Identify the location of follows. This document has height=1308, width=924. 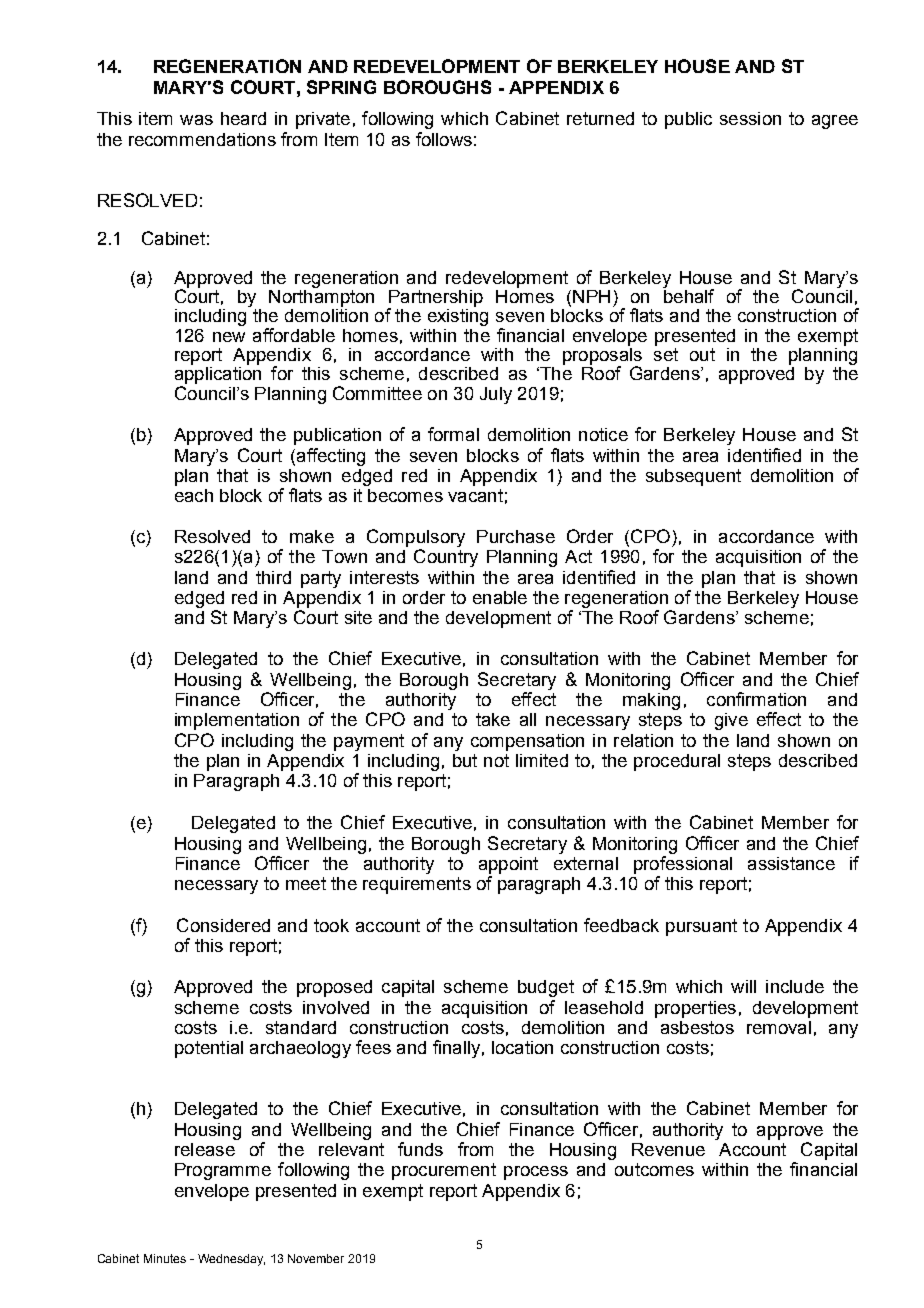
(444, 139).
